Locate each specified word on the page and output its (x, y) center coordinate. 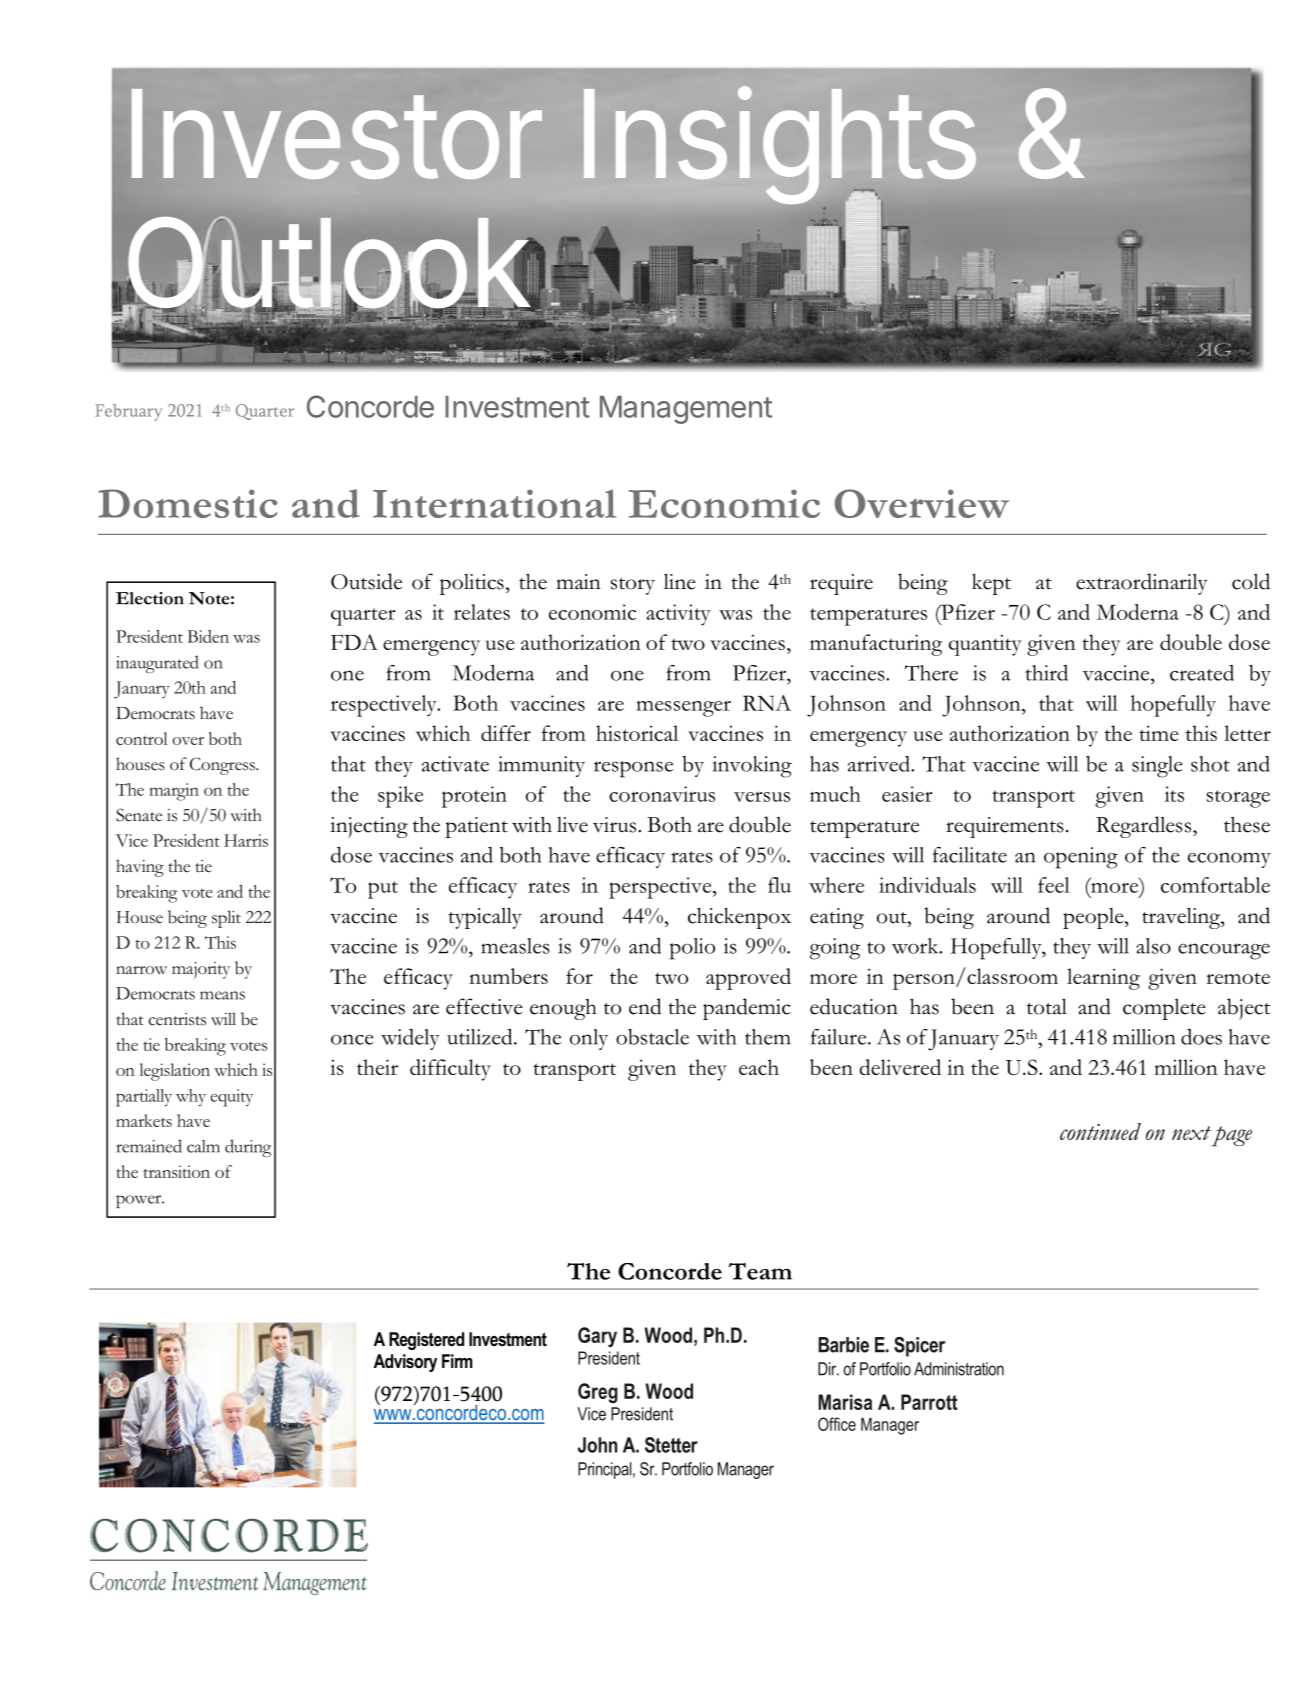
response (633, 769)
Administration (959, 1369)
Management (686, 410)
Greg (598, 1393)
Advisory (405, 1363)
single (1157, 767)
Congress (223, 766)
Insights (780, 147)
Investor (337, 134)
